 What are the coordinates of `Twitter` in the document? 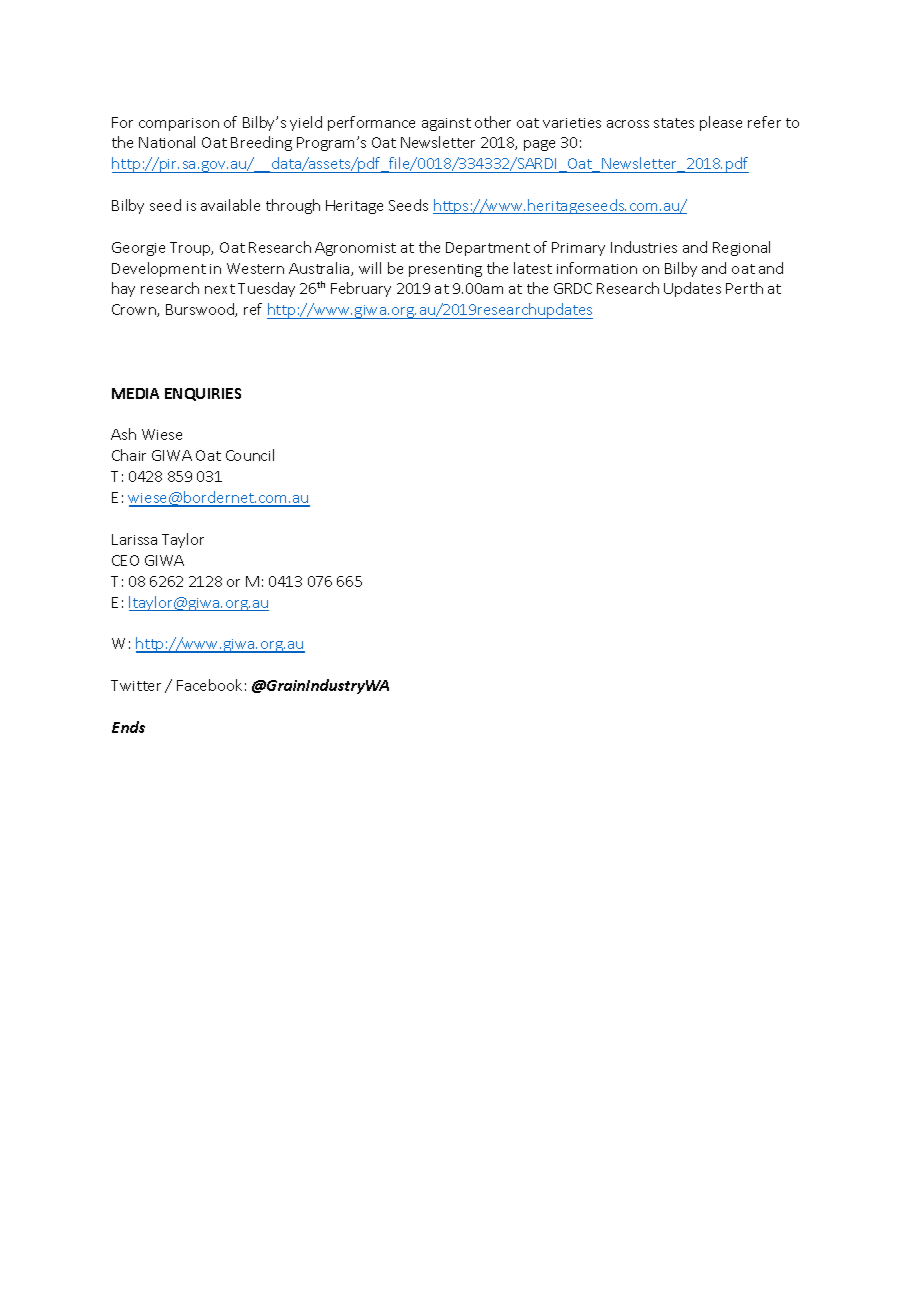 It's located at (136, 685).
